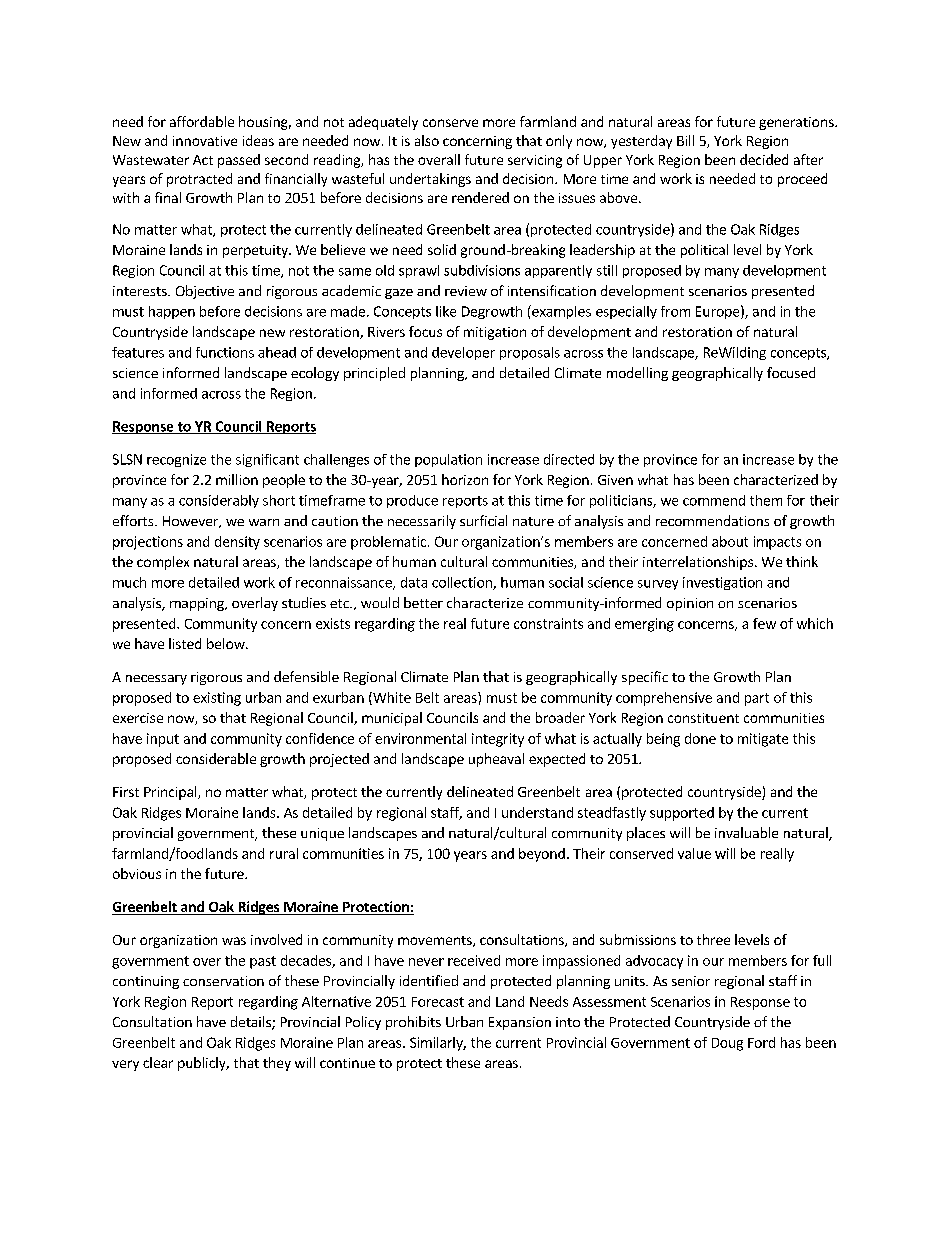 The height and width of the screenshot is (1233, 952). Describe the element at coordinates (198, 604) in the screenshot. I see `mapping` at that location.
